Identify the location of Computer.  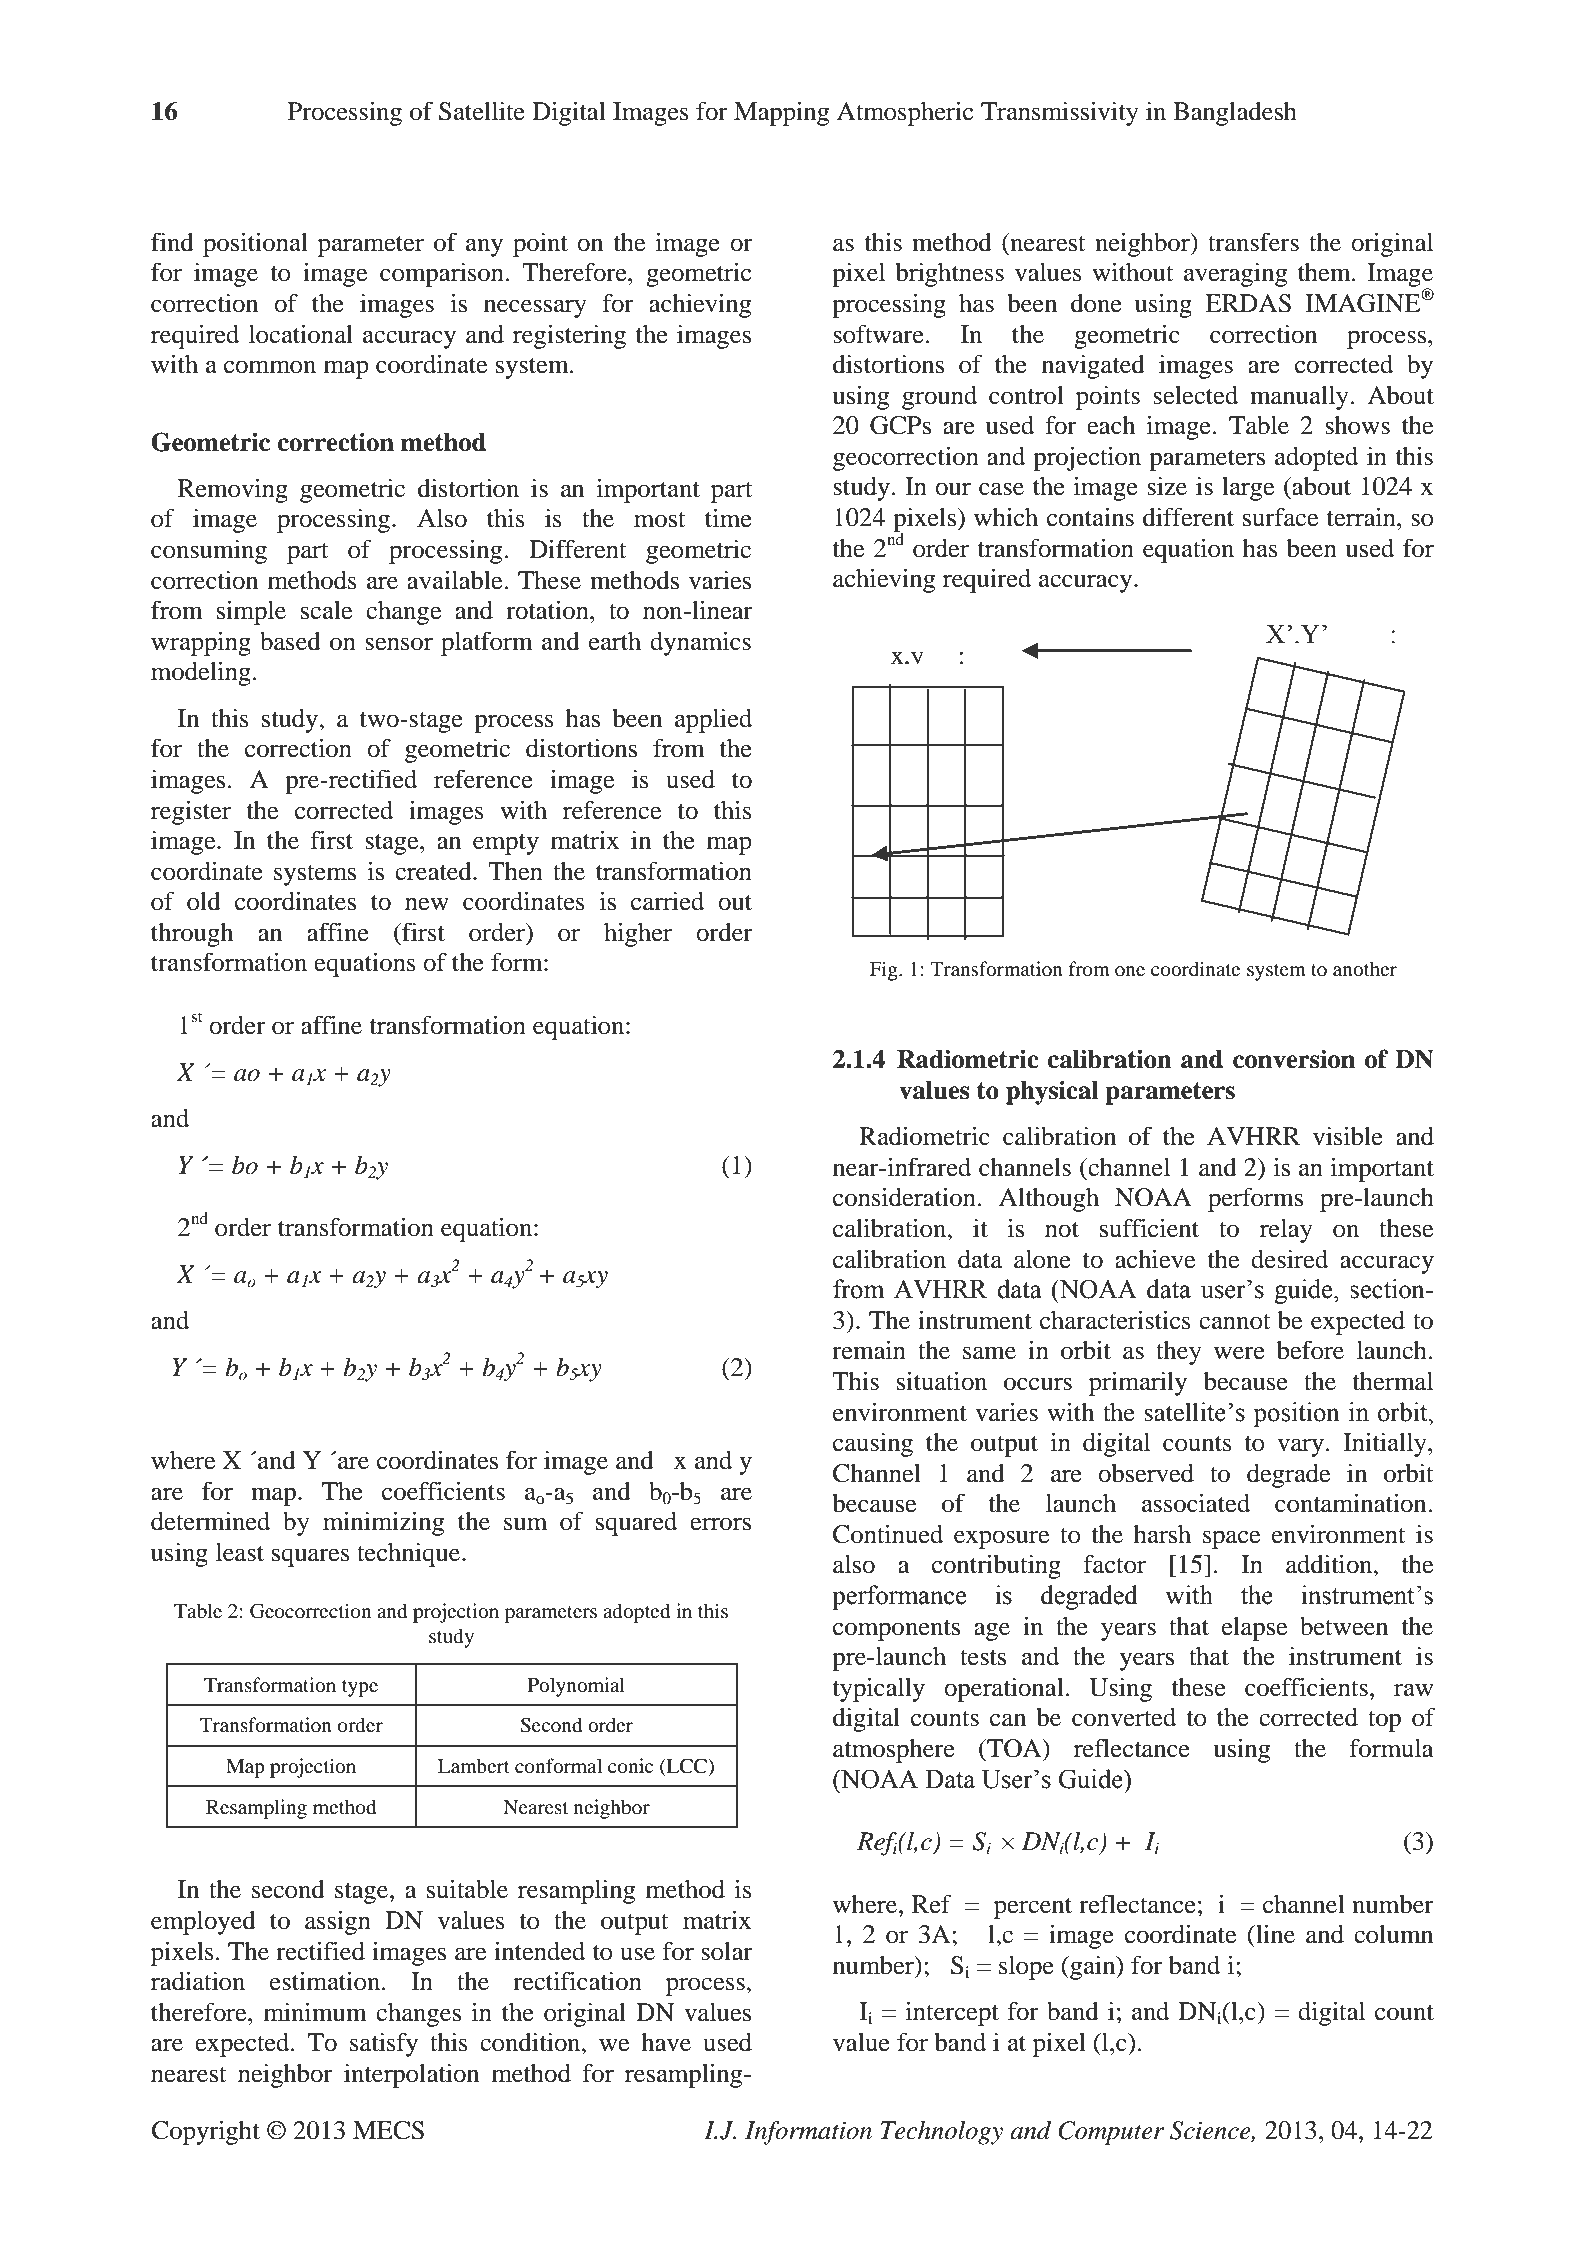
(1111, 2133).
